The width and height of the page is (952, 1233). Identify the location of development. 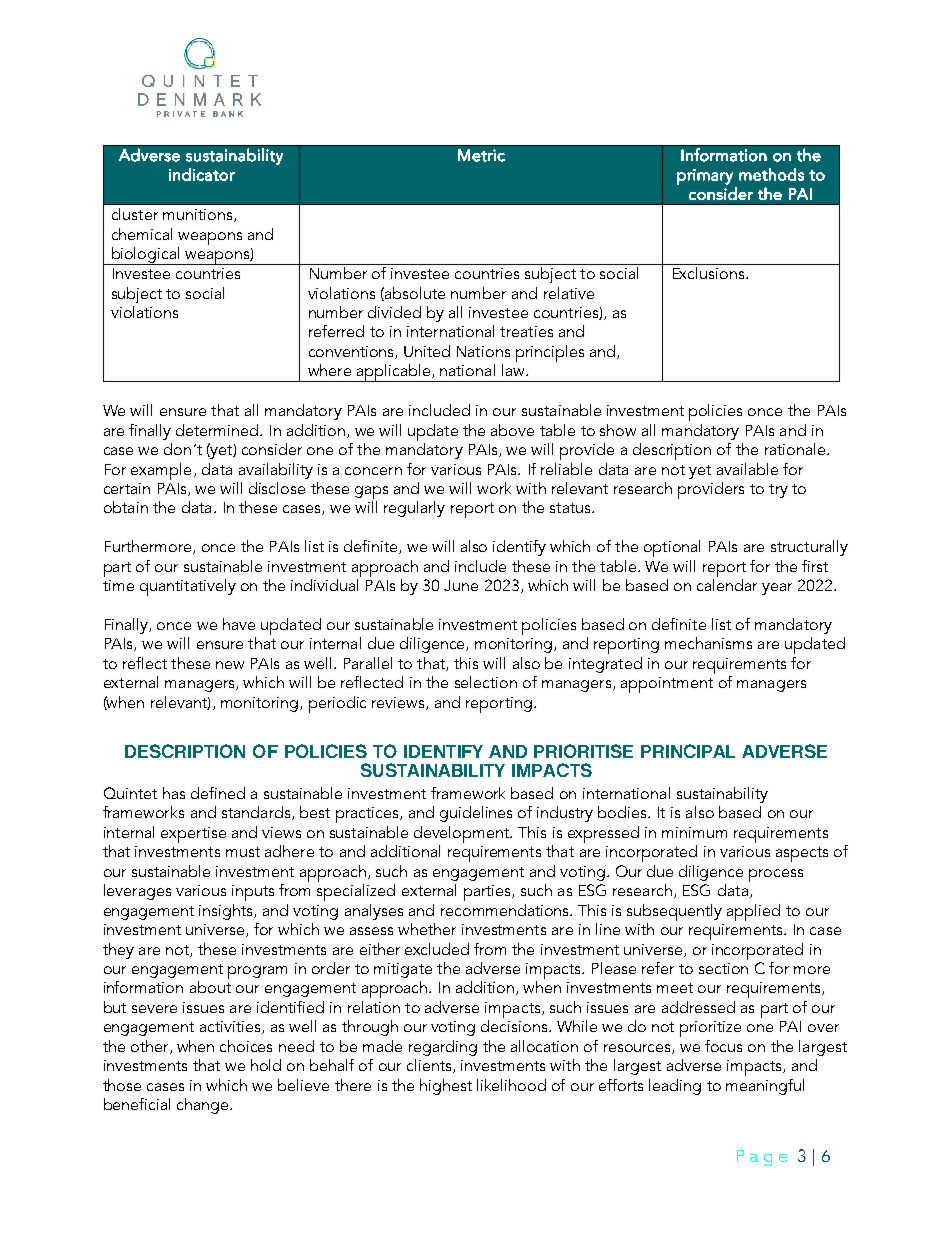
(463, 834).
